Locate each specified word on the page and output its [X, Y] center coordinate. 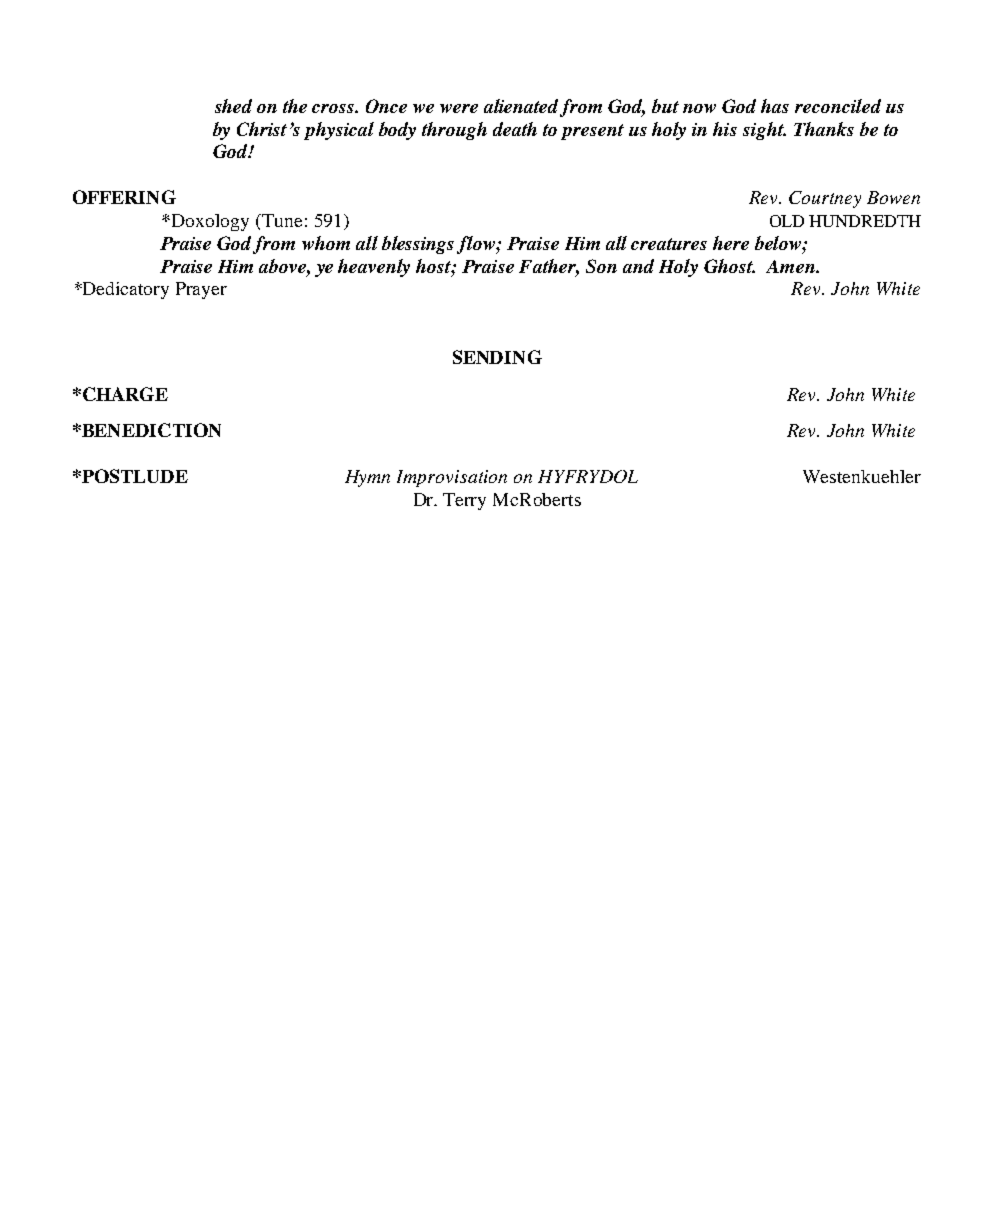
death [515, 129]
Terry [464, 501]
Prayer [201, 290]
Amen [791, 266]
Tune [281, 220]
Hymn [367, 478]
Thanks [824, 129]
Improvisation [452, 478]
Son [601, 266]
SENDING [497, 357]
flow [477, 245]
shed [233, 106]
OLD [787, 221]
